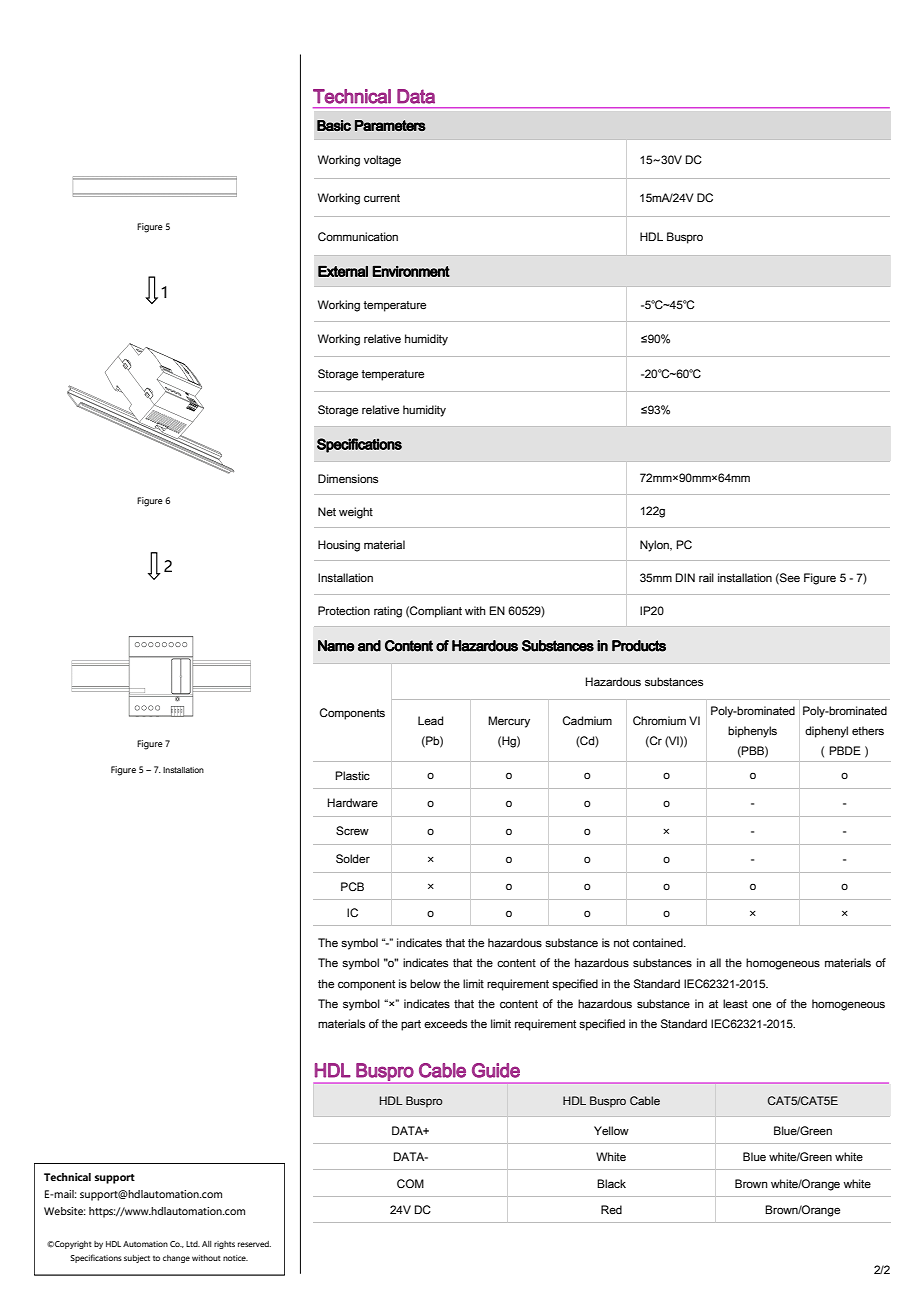  What do you see at coordinates (411, 271) in the screenshot?
I see `Environment` at bounding box center [411, 271].
